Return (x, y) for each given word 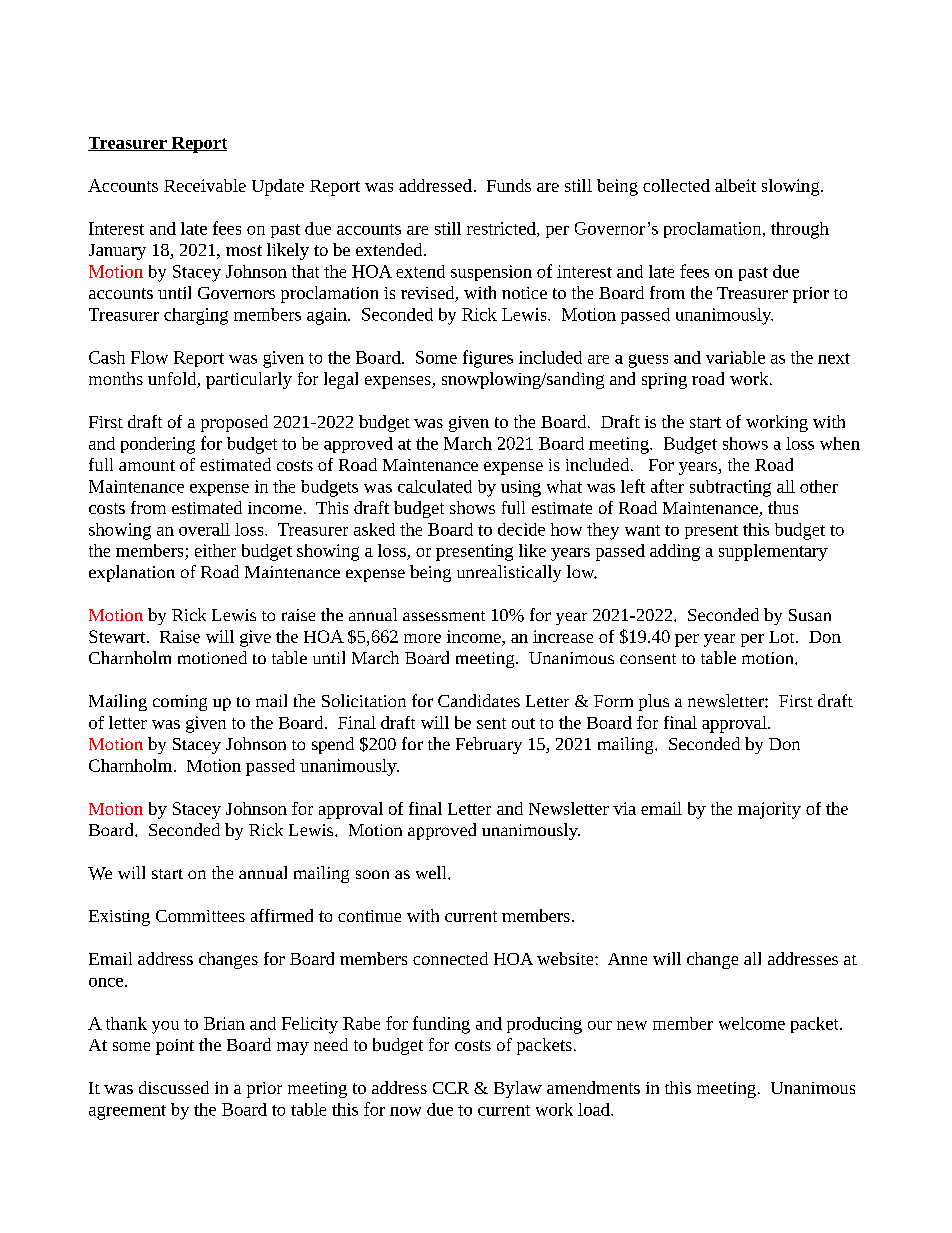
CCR (451, 1088)
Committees (200, 916)
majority (769, 810)
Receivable (205, 185)
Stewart (118, 636)
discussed (174, 1087)
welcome (752, 1023)
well (432, 872)
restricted (502, 229)
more (422, 638)
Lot (783, 637)
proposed (234, 423)
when (840, 443)
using (521, 488)
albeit (735, 185)
